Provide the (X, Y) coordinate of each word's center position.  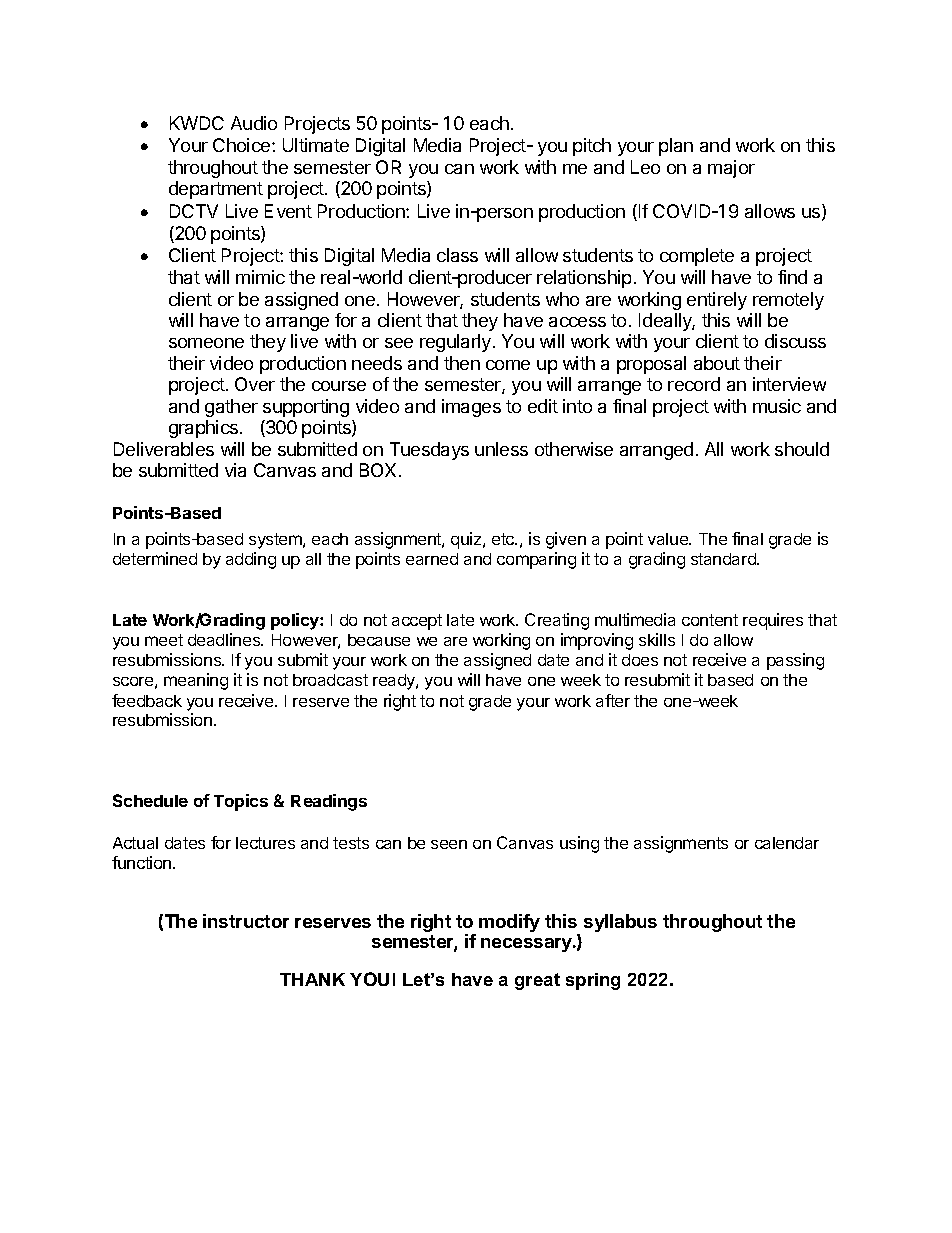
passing (795, 661)
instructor (246, 921)
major (731, 169)
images (471, 408)
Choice (243, 145)
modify (509, 923)
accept (417, 622)
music (777, 406)
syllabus (620, 923)
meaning (196, 681)
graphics (205, 429)
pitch (592, 147)
